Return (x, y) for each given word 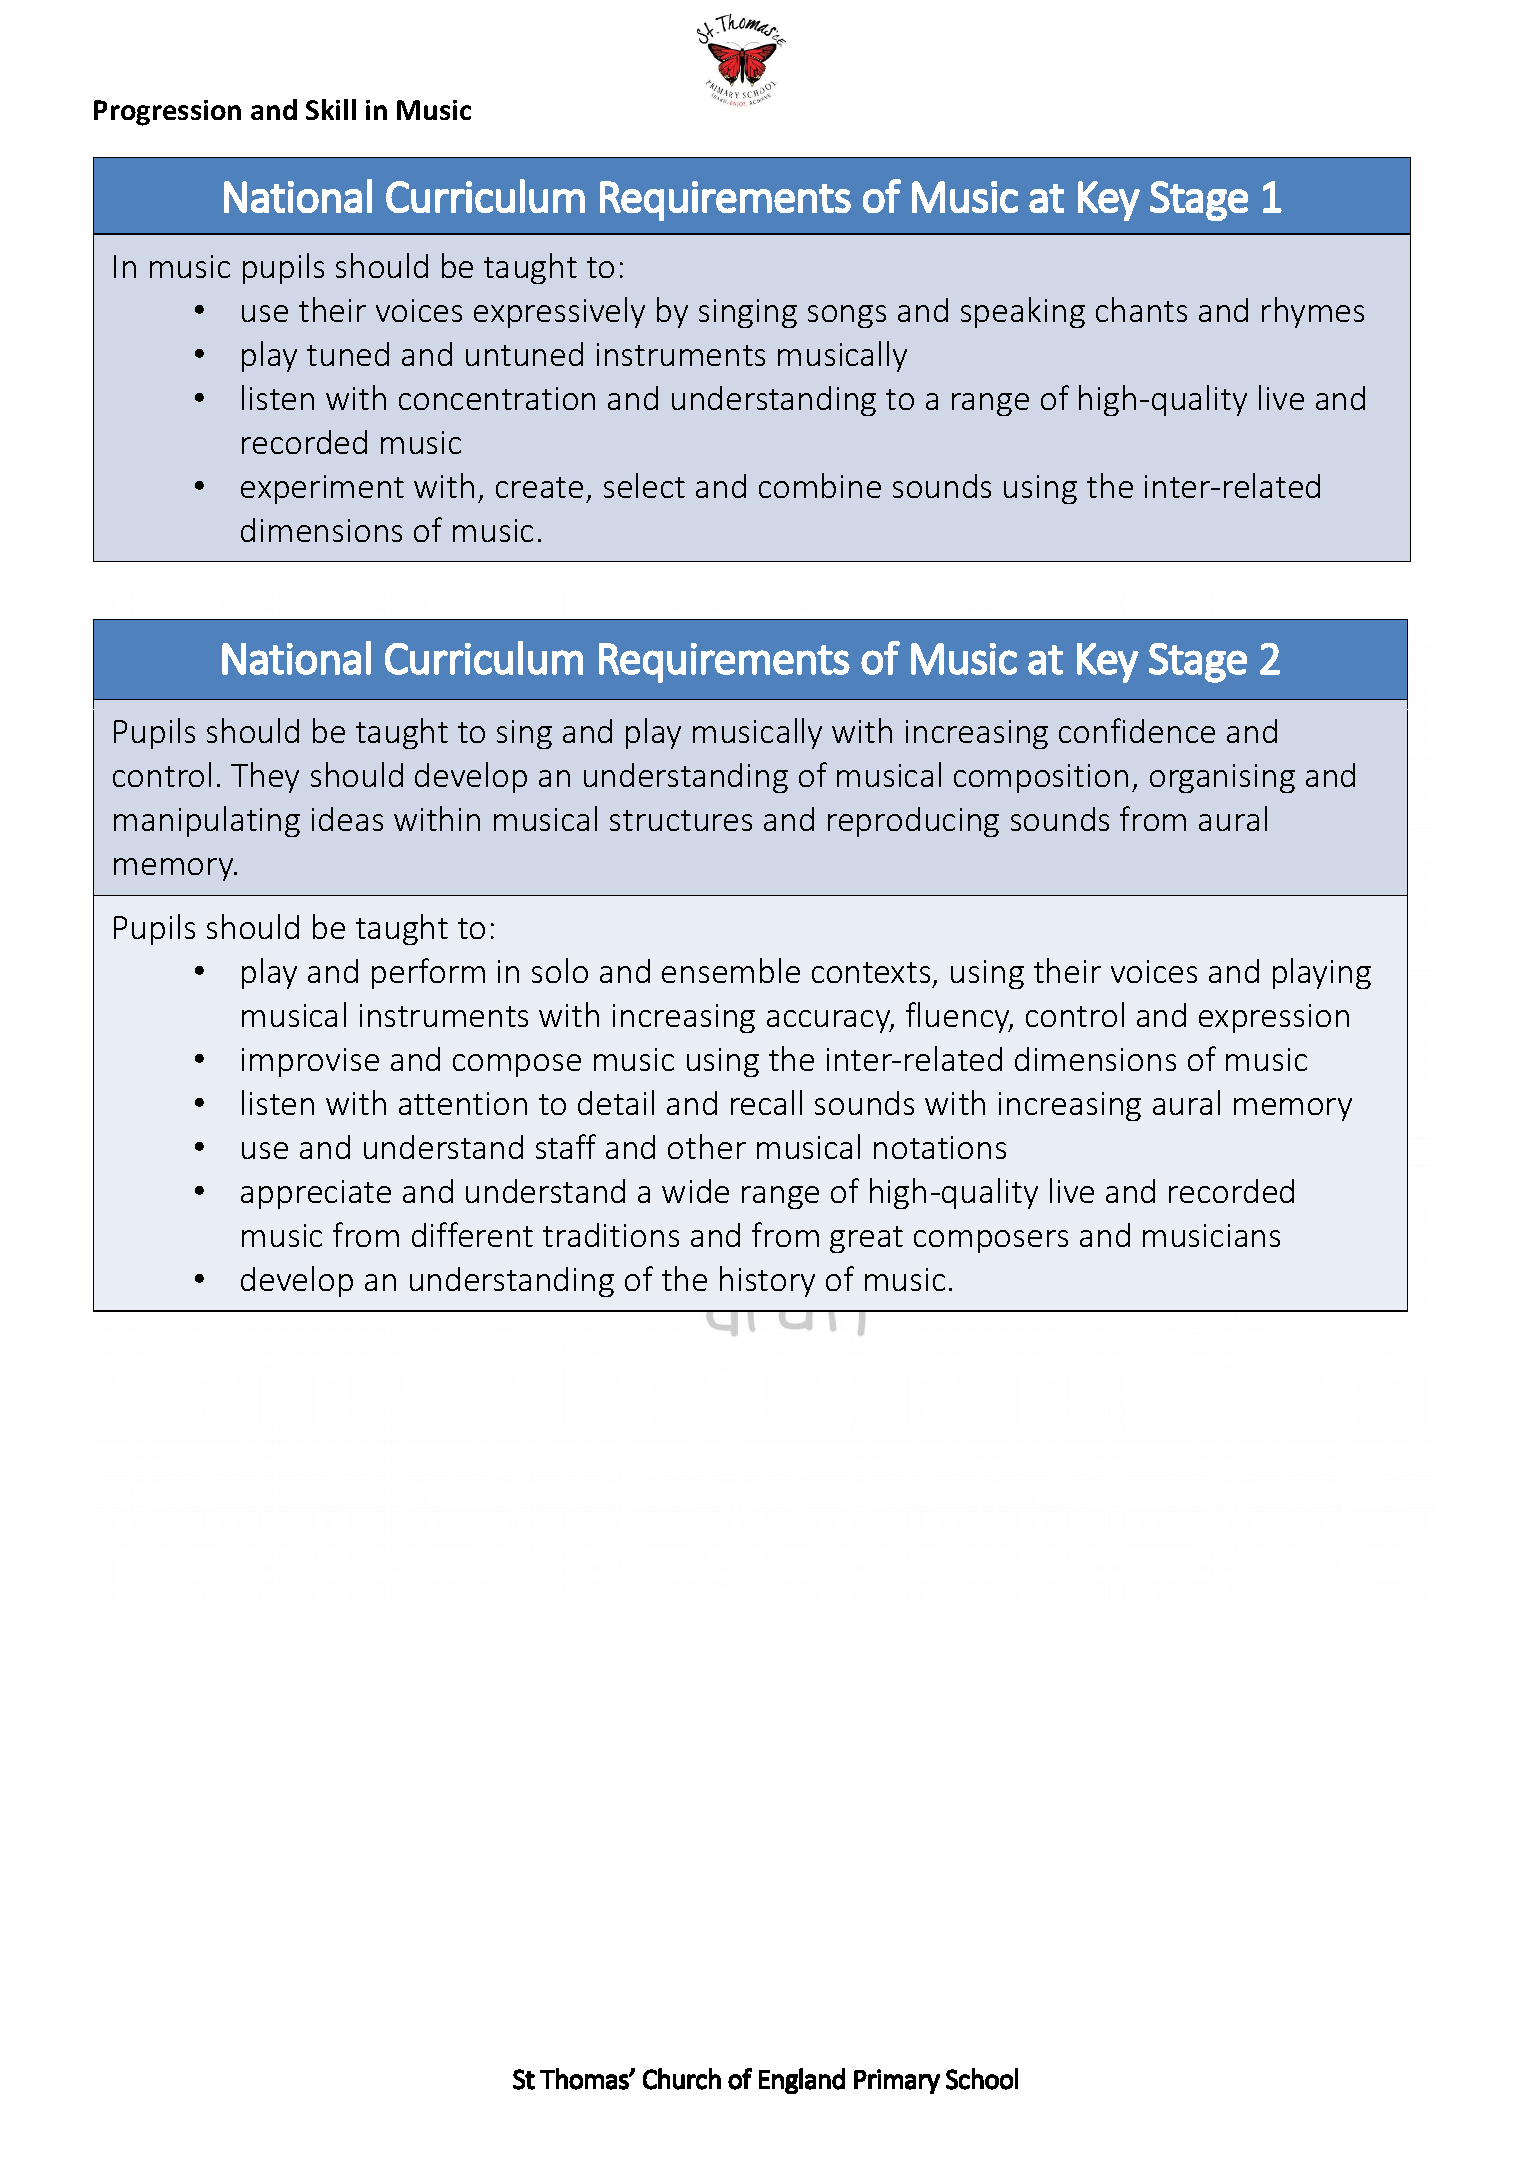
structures (681, 820)
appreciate (316, 1194)
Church (682, 2079)
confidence (1137, 730)
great (866, 1239)
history (767, 1281)
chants (1141, 309)
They (265, 777)
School (982, 2079)
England (802, 2081)
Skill (331, 109)
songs (847, 316)
